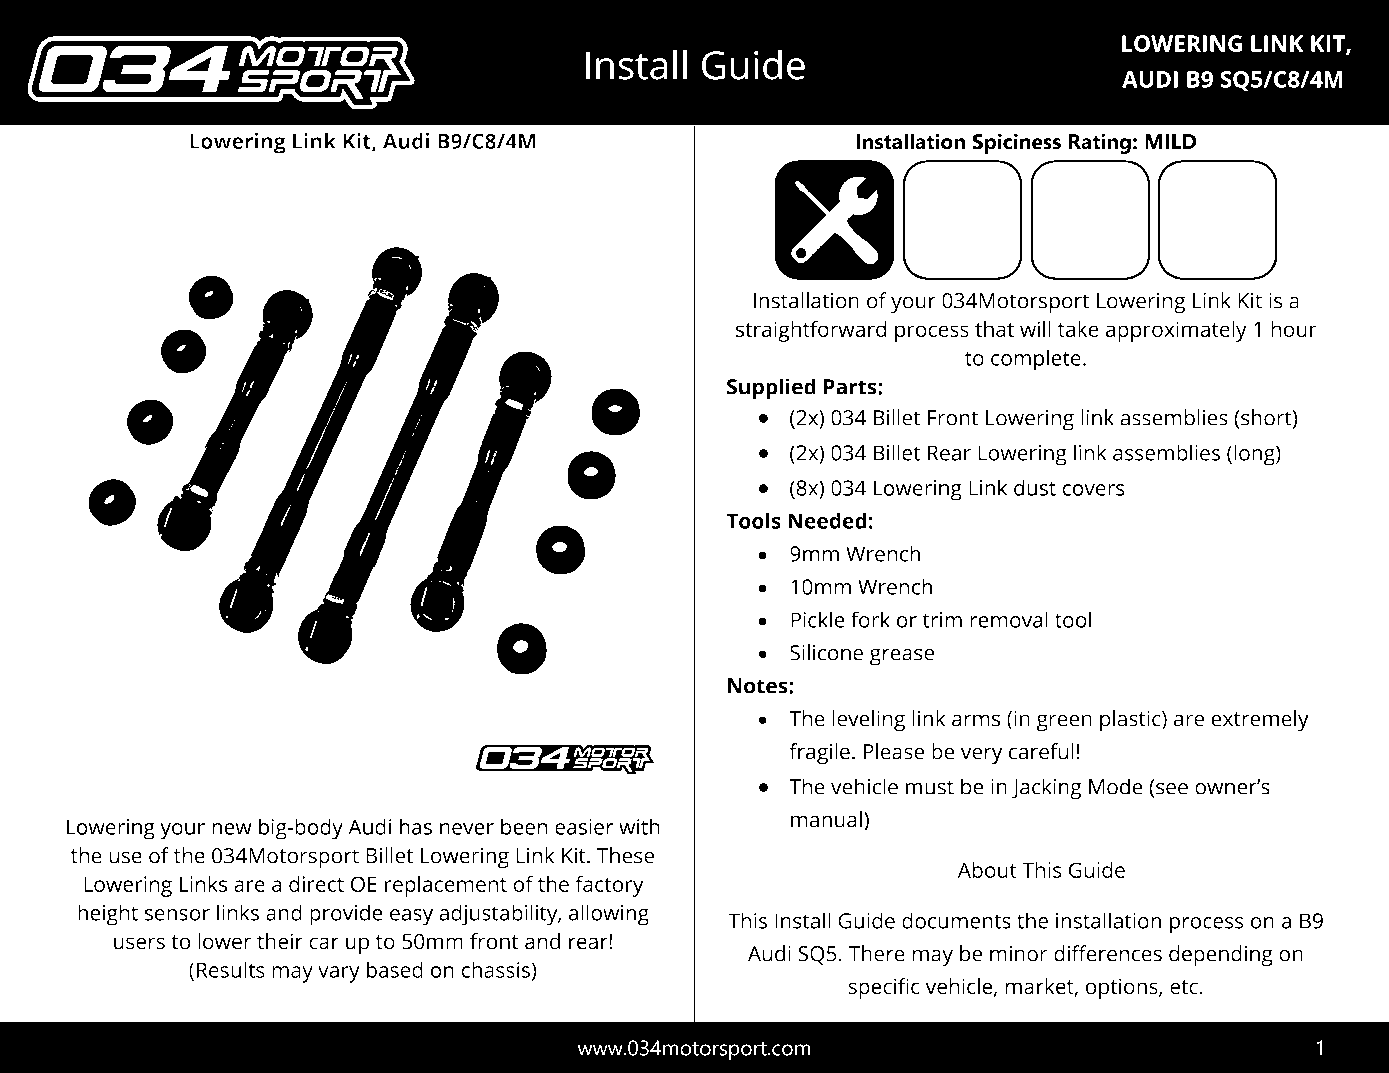  Describe the element at coordinates (1171, 141) in the screenshot. I see `MILD` at that location.
